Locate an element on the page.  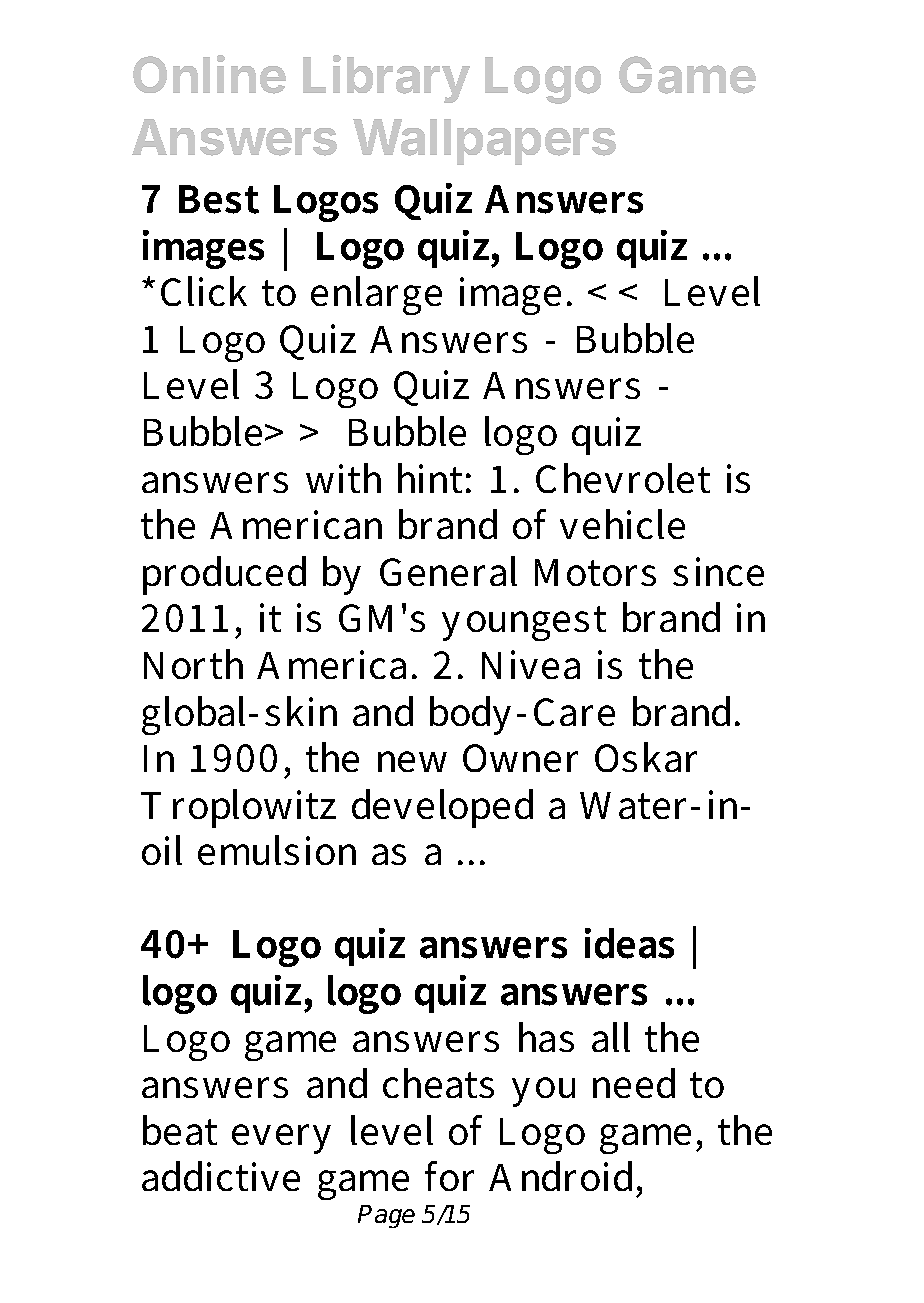
Motors is located at coordinates (595, 572).
